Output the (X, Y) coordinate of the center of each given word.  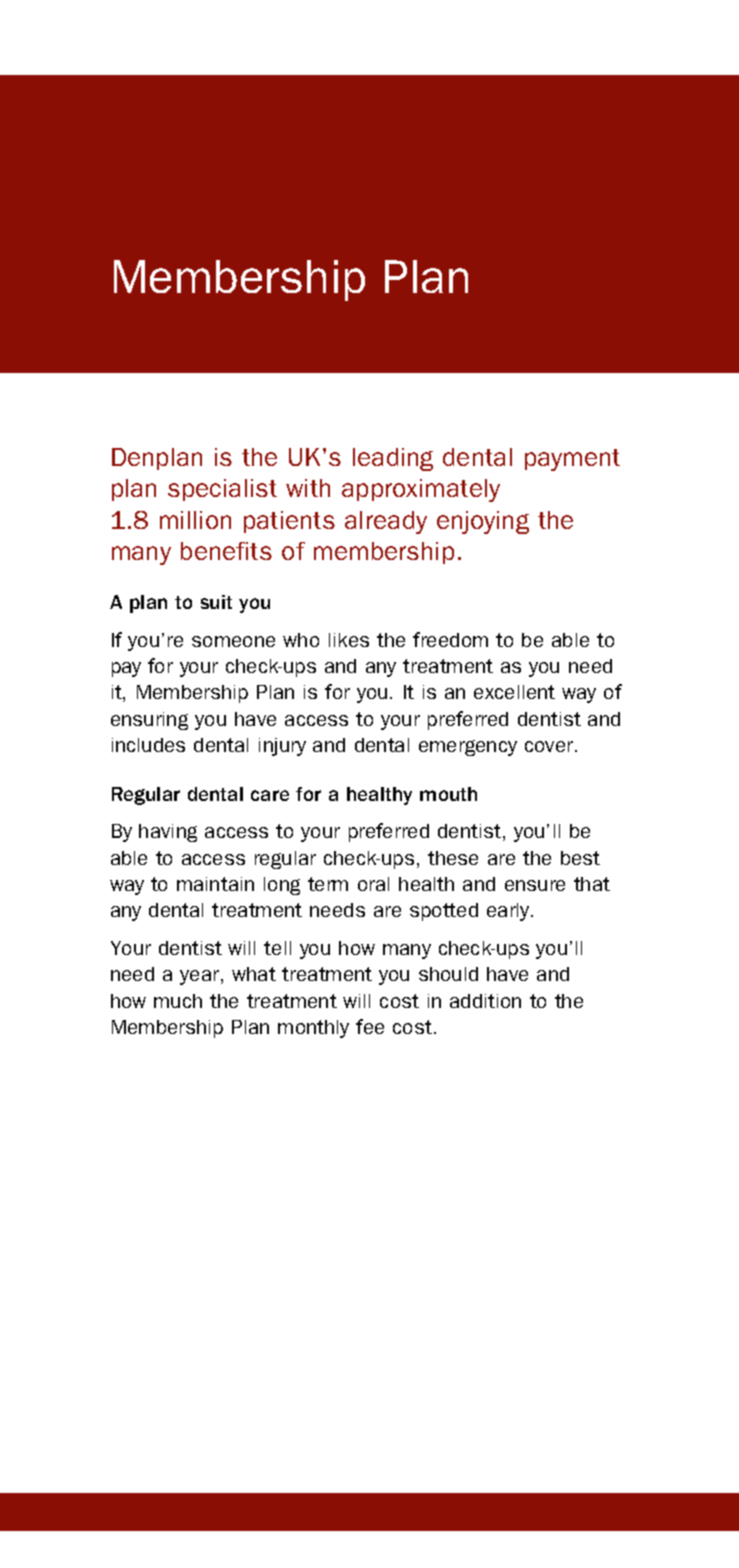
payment (572, 460)
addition (485, 1001)
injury (282, 747)
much (178, 1001)
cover (550, 746)
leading (393, 459)
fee (370, 1026)
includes (148, 745)
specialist (222, 490)
